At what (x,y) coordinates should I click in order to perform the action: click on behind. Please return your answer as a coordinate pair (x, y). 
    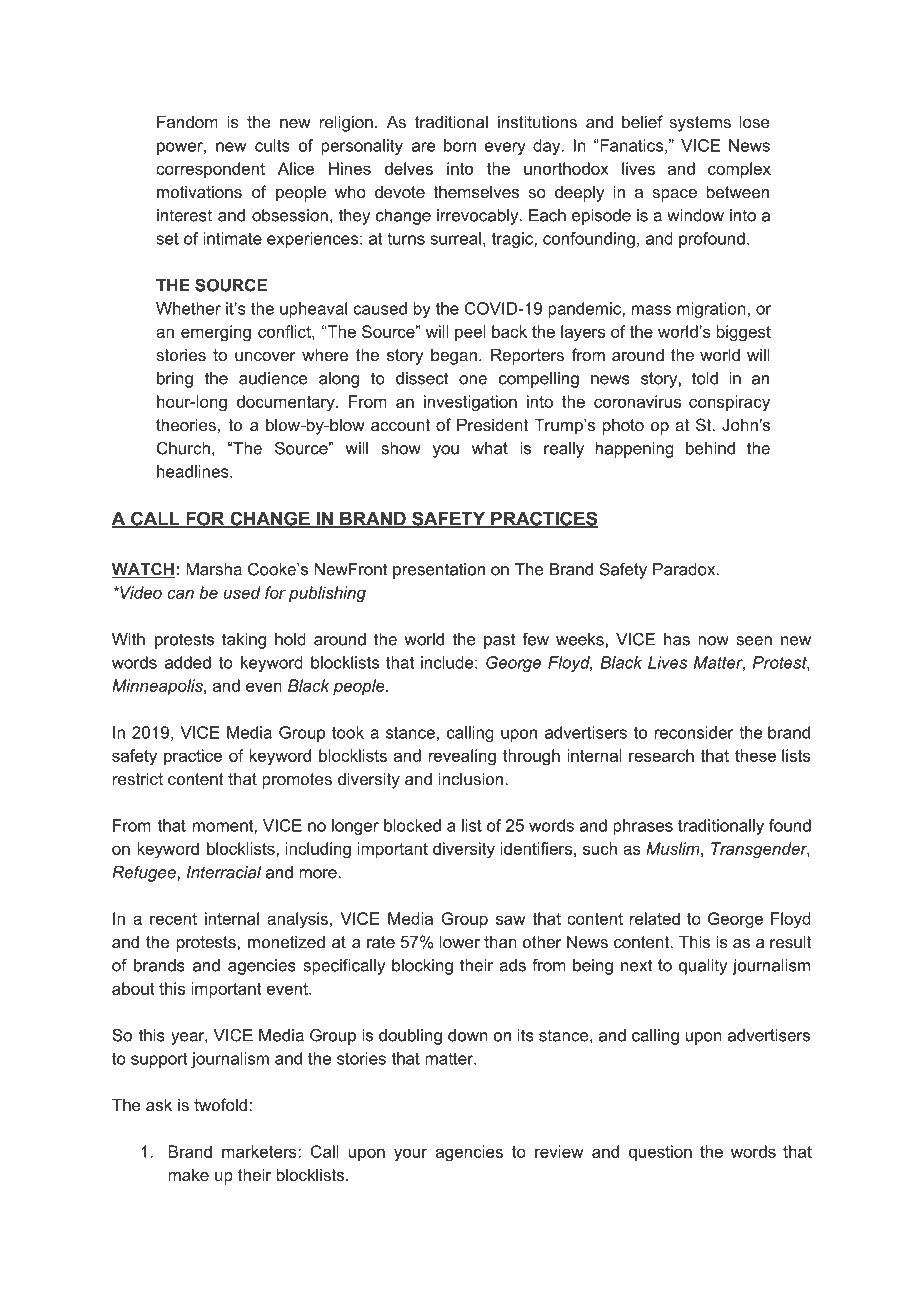
    Looking at the image, I should click on (710, 448).
